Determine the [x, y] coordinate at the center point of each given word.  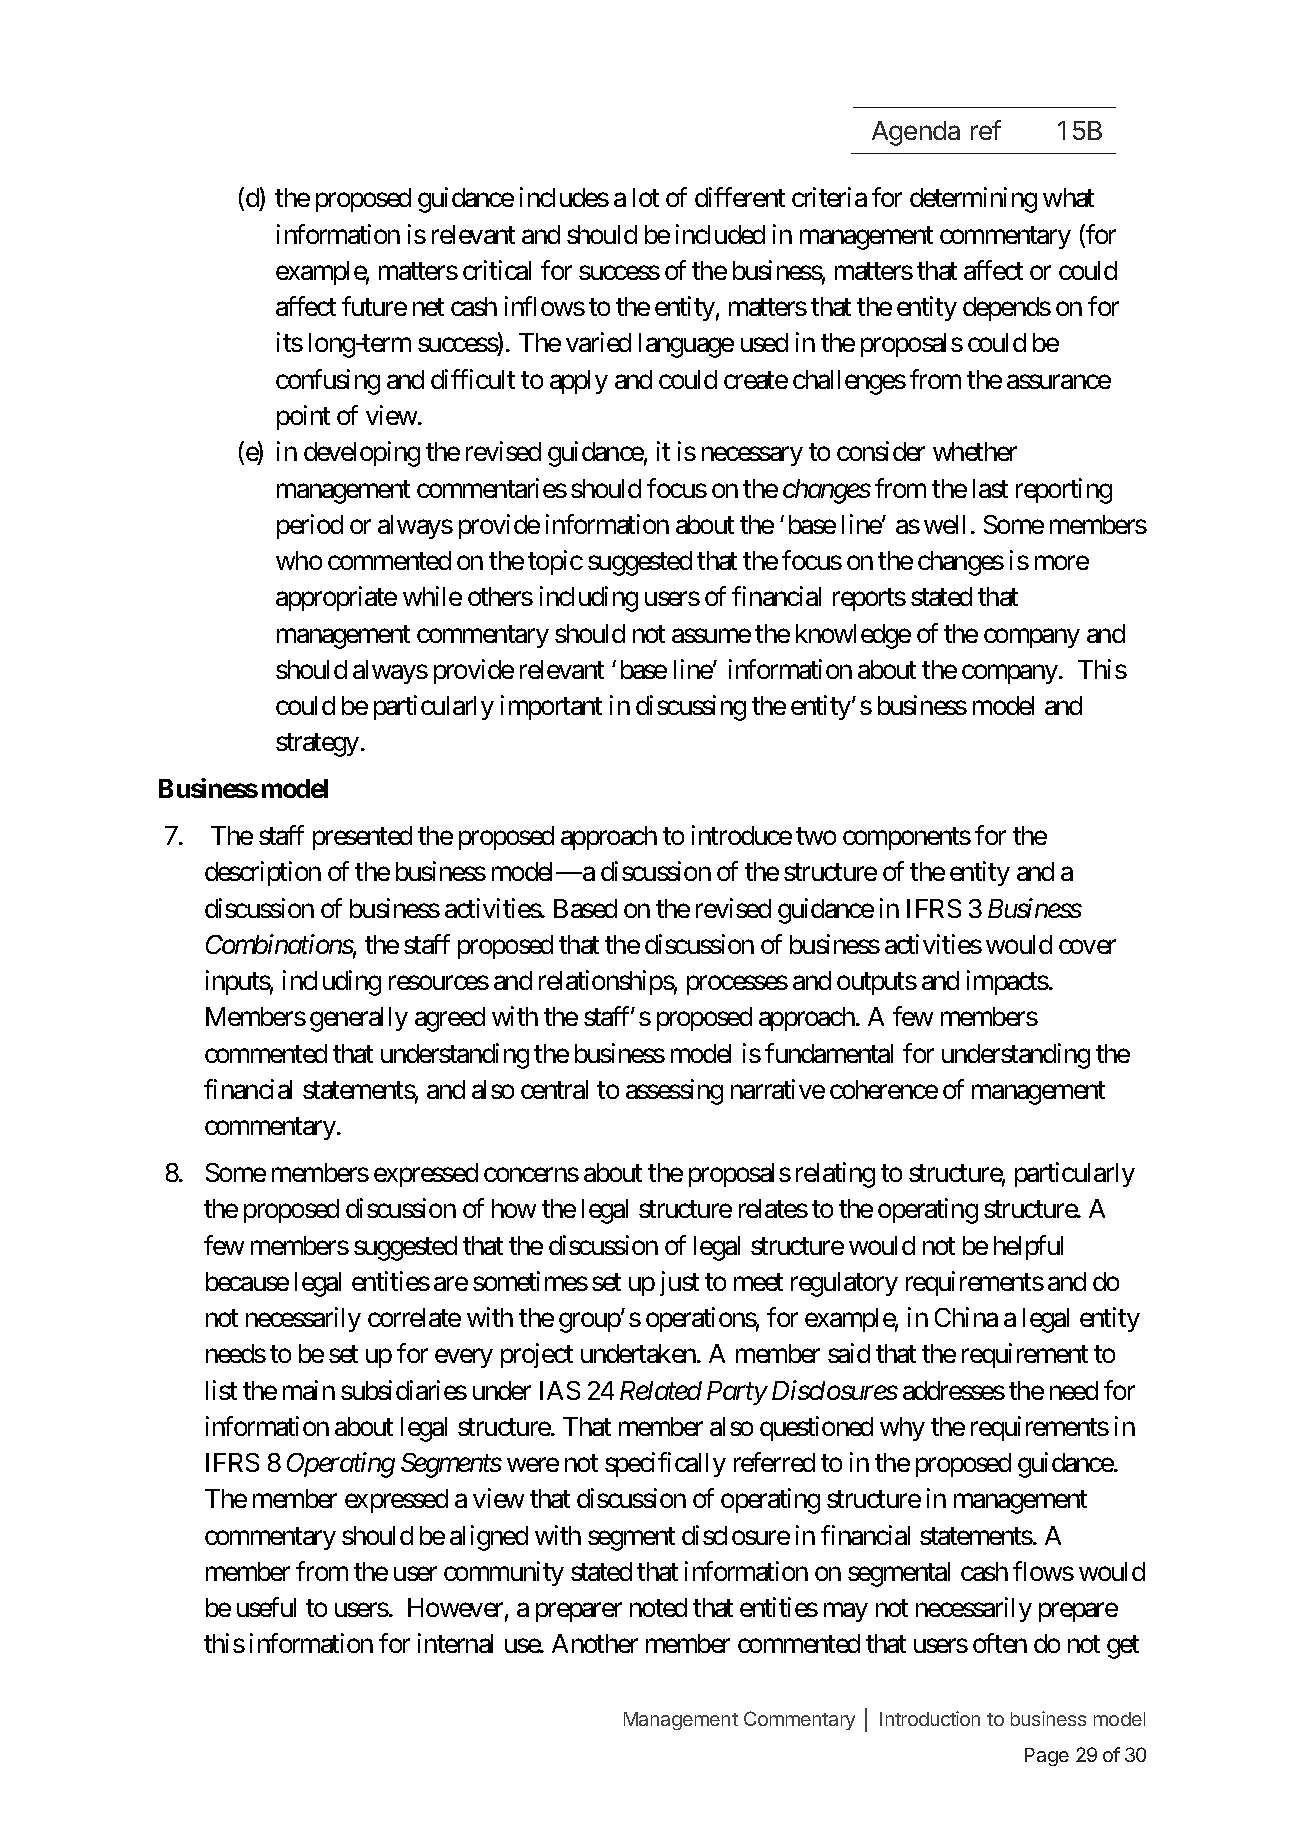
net [428, 307]
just [679, 1283]
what [1068, 197]
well [944, 524]
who [299, 560]
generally [359, 1019]
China [966, 1317]
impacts [1008, 982]
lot [646, 197]
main [309, 1390]
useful [266, 1607]
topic [555, 562]
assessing [674, 1092]
